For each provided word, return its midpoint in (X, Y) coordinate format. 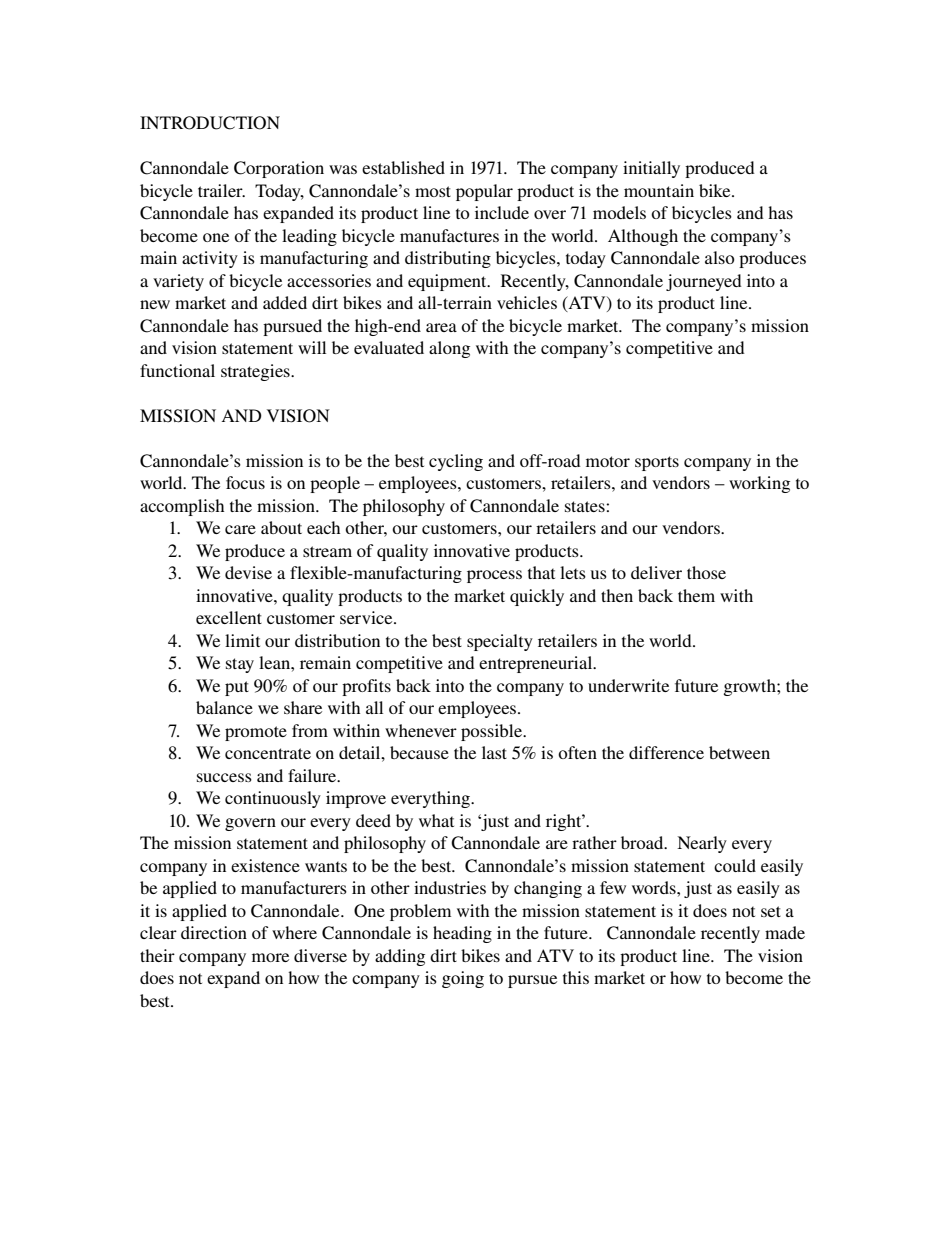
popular (484, 192)
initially (651, 169)
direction (214, 932)
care (240, 529)
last (494, 752)
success (224, 777)
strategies (256, 372)
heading (462, 934)
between (739, 752)
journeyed (704, 282)
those (706, 572)
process (494, 576)
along (449, 349)
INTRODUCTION (210, 123)
